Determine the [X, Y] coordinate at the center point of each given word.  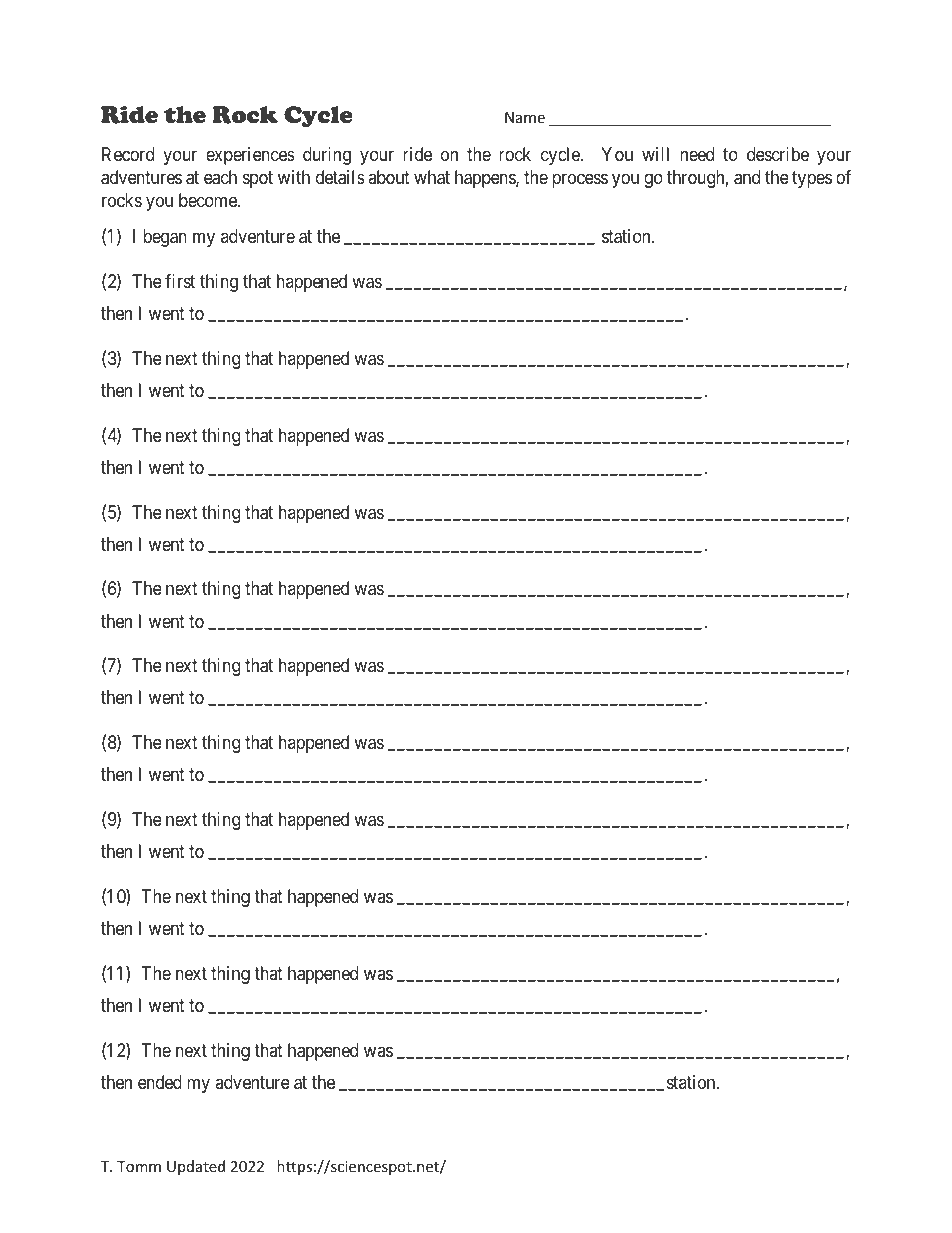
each [220, 177]
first [180, 281]
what [432, 177]
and [747, 177]
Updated [196, 1167]
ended [160, 1082]
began [165, 238]
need [697, 154]
